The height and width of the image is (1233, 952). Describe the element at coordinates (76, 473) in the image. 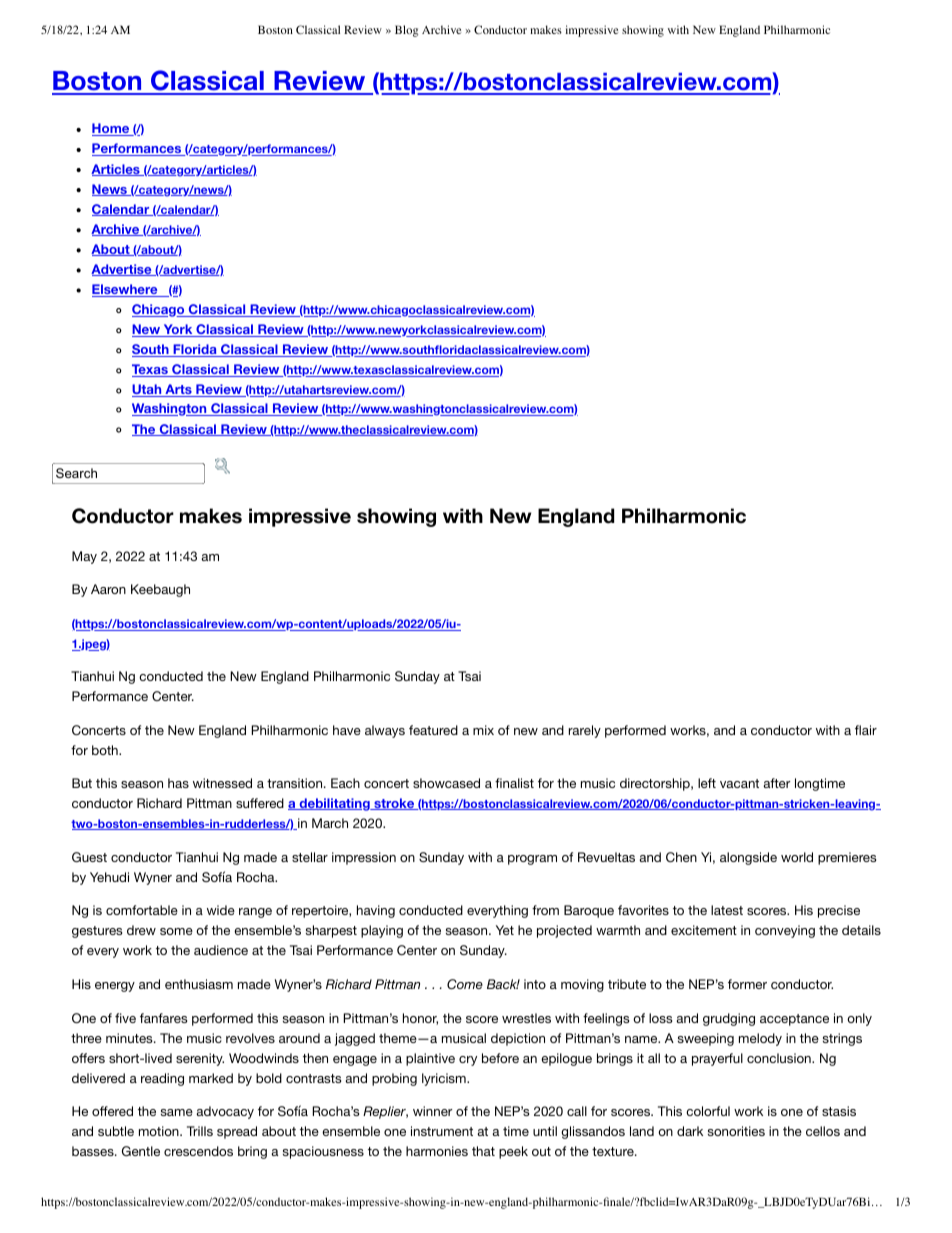

I see `Search` at that location.
